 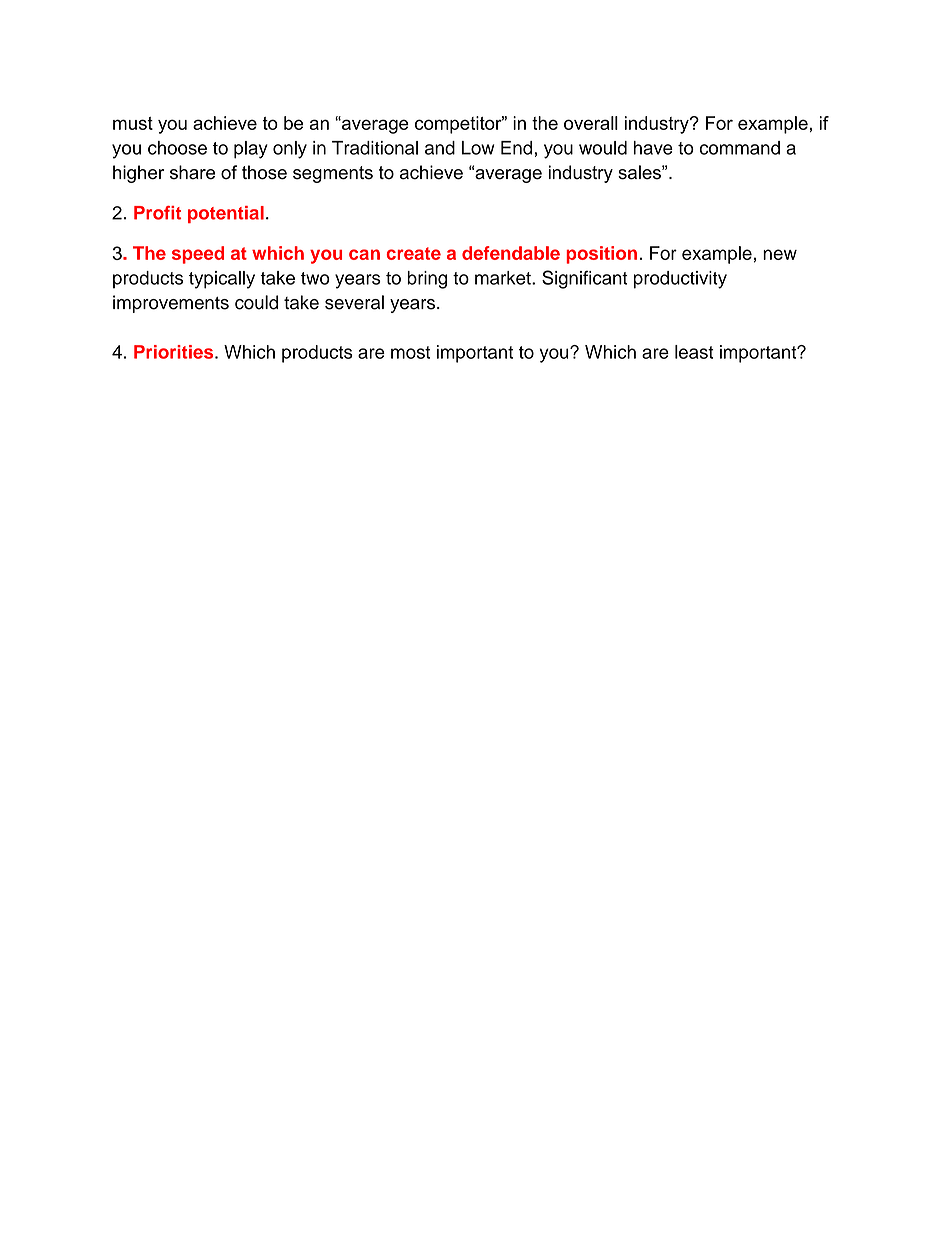 I want to click on defendable, so click(x=511, y=253).
